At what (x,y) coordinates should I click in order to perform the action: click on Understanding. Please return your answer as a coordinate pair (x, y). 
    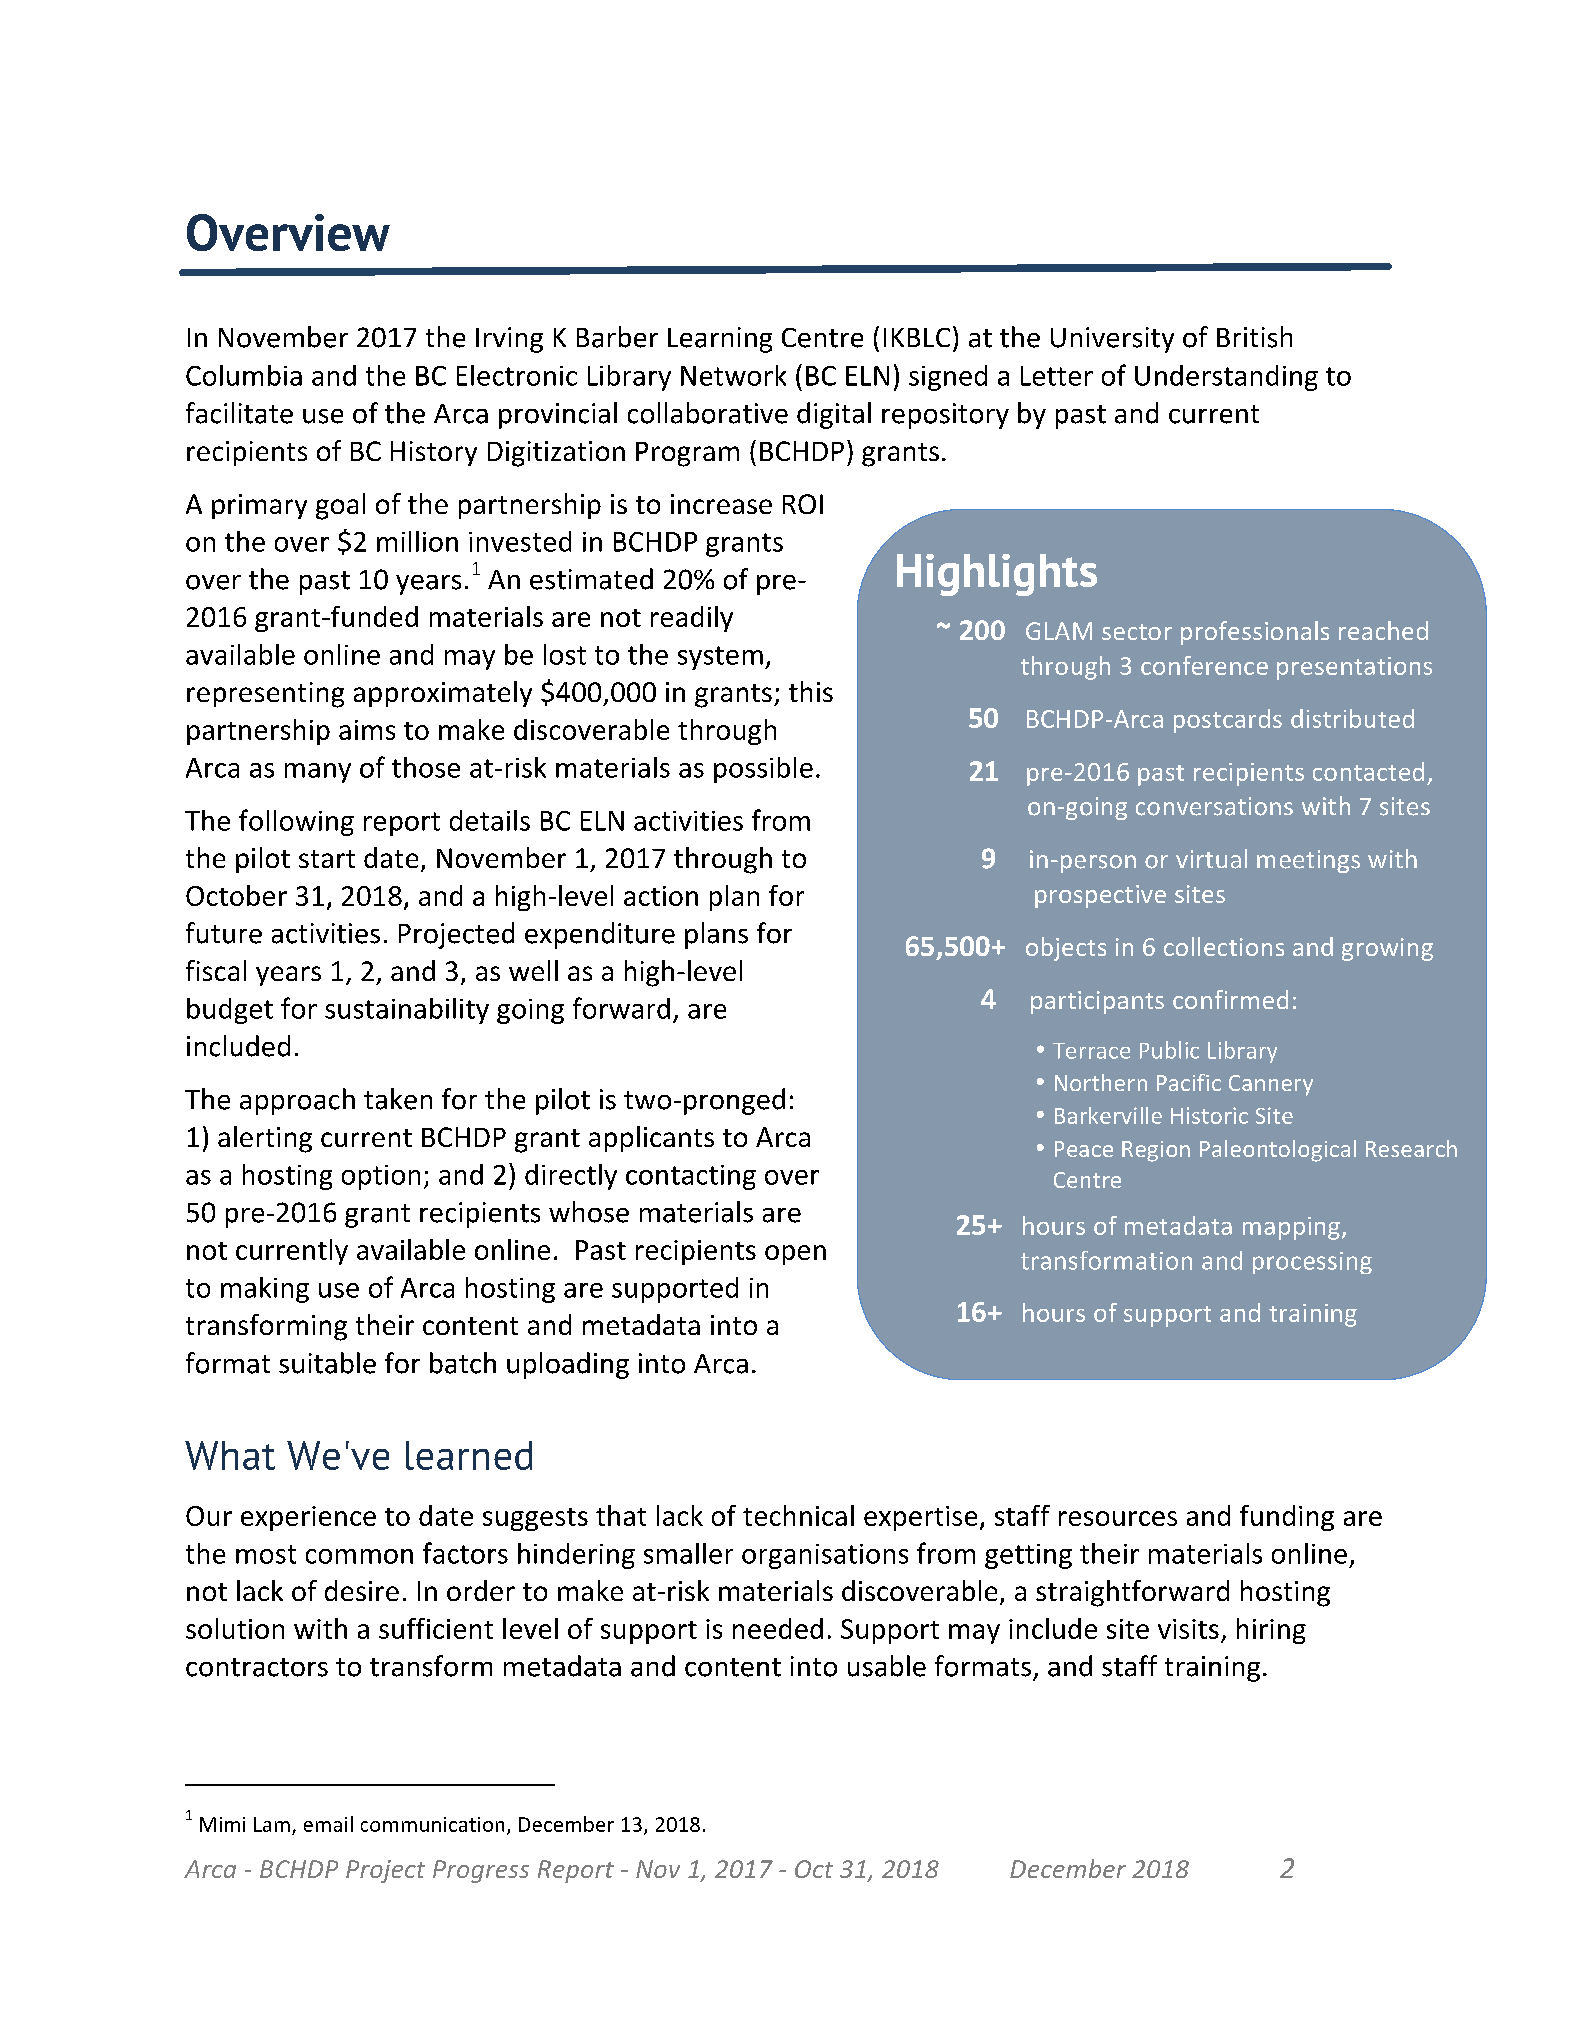
    Looking at the image, I should click on (1226, 378).
